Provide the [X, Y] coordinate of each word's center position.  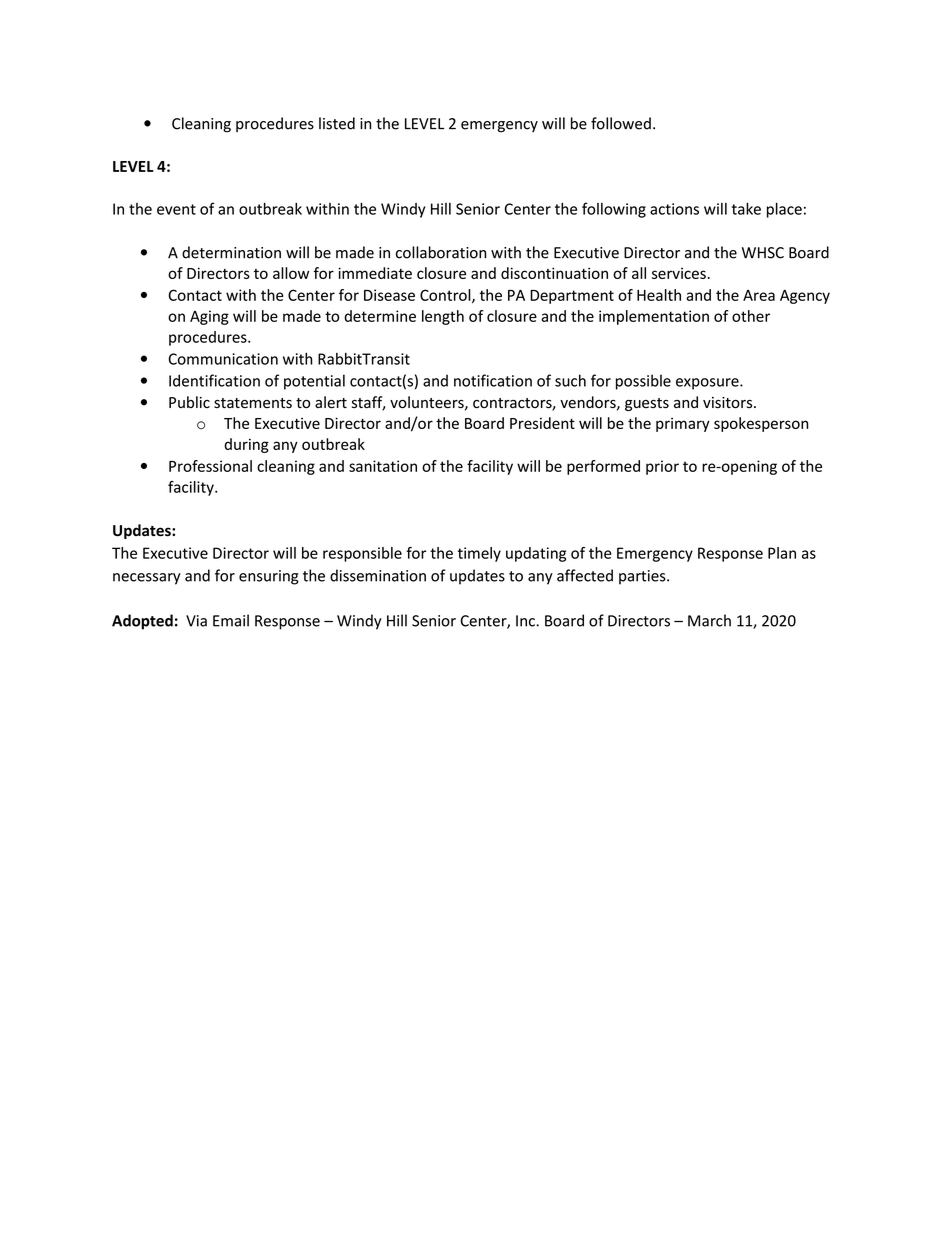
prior [662, 467]
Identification [214, 380]
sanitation [383, 466]
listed [337, 123]
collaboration [441, 252]
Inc [526, 621]
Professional [210, 466]
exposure [708, 384]
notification [493, 380]
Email [231, 620]
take [746, 208]
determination [231, 252]
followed [621, 123]
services [679, 273]
